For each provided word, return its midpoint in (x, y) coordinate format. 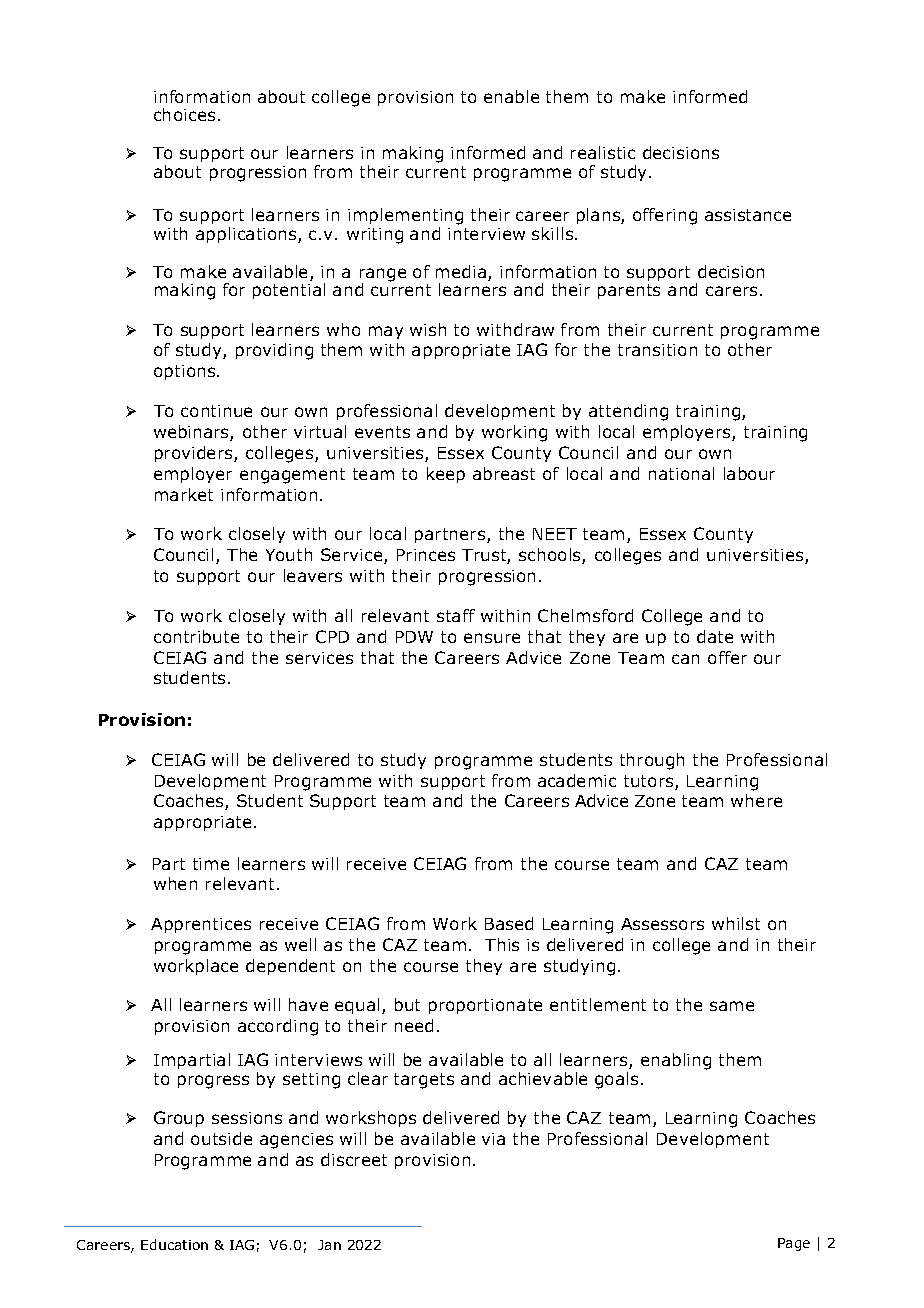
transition (657, 350)
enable (511, 96)
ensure (492, 638)
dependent (290, 967)
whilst (736, 923)
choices (184, 114)
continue (216, 411)
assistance (748, 215)
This (502, 944)
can (685, 659)
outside (221, 1138)
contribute (196, 636)
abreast (504, 473)
